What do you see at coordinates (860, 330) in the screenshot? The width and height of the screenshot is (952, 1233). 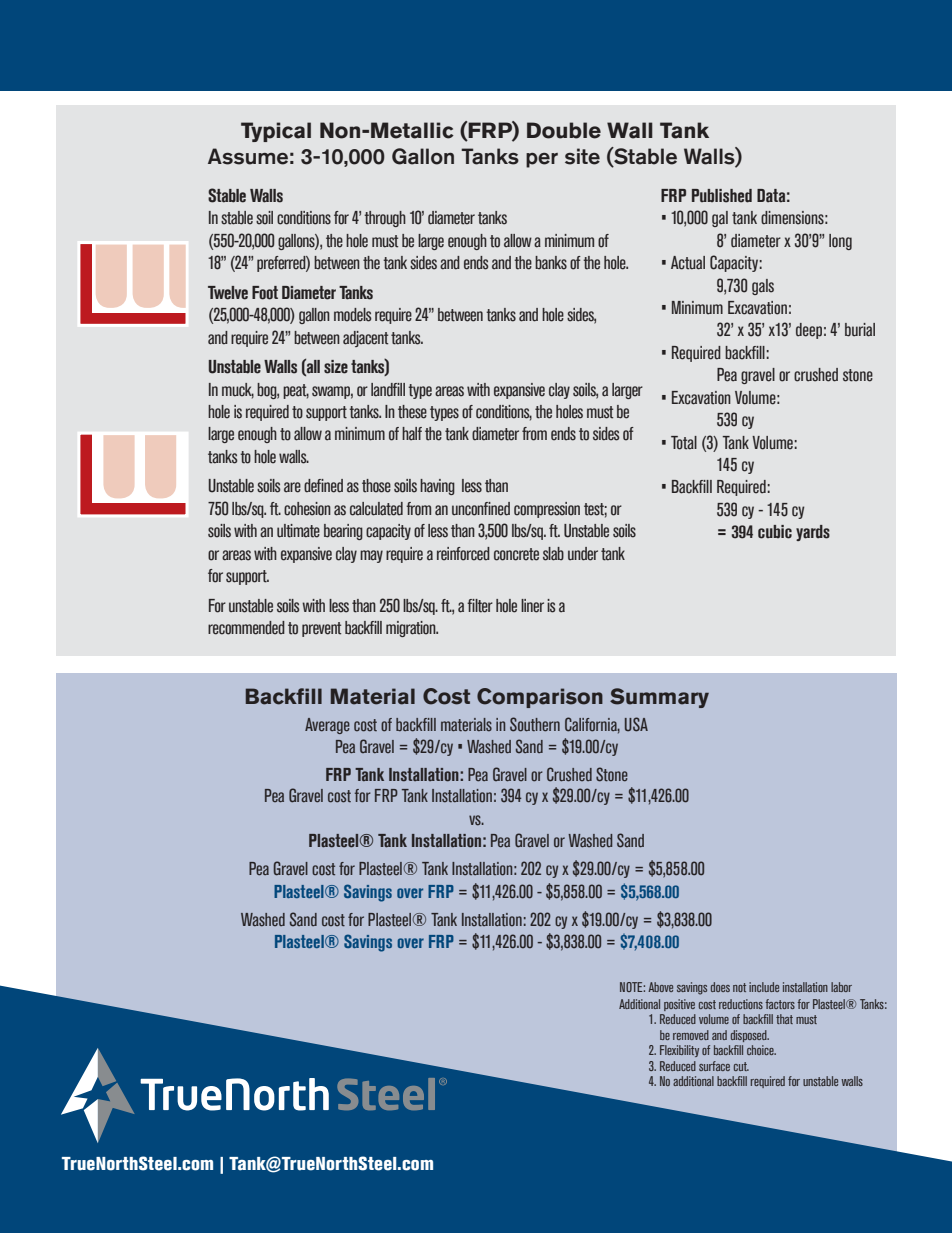 I see `burial` at bounding box center [860, 330].
